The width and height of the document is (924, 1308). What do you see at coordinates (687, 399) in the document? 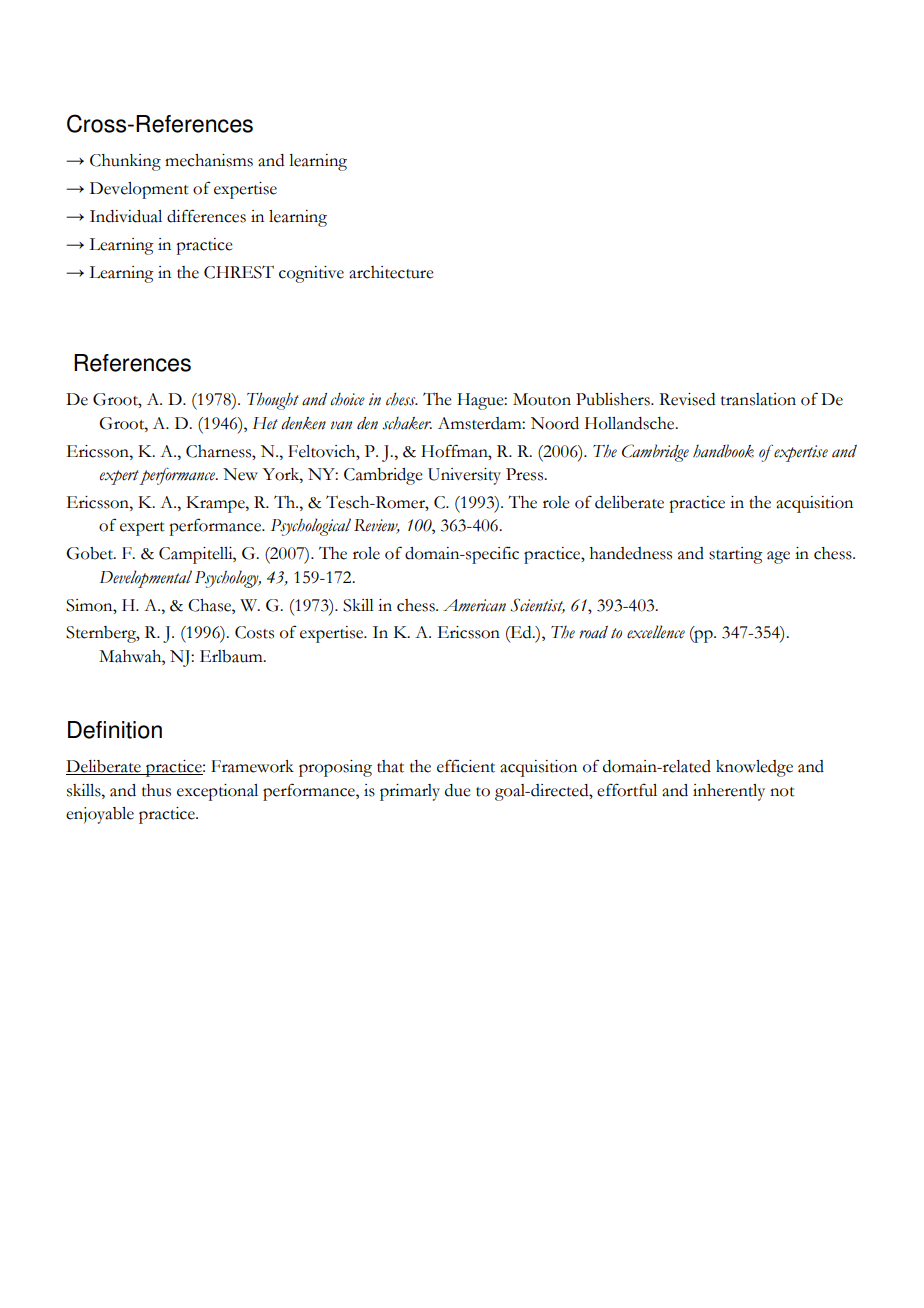
I see `Revised` at bounding box center [687, 399].
